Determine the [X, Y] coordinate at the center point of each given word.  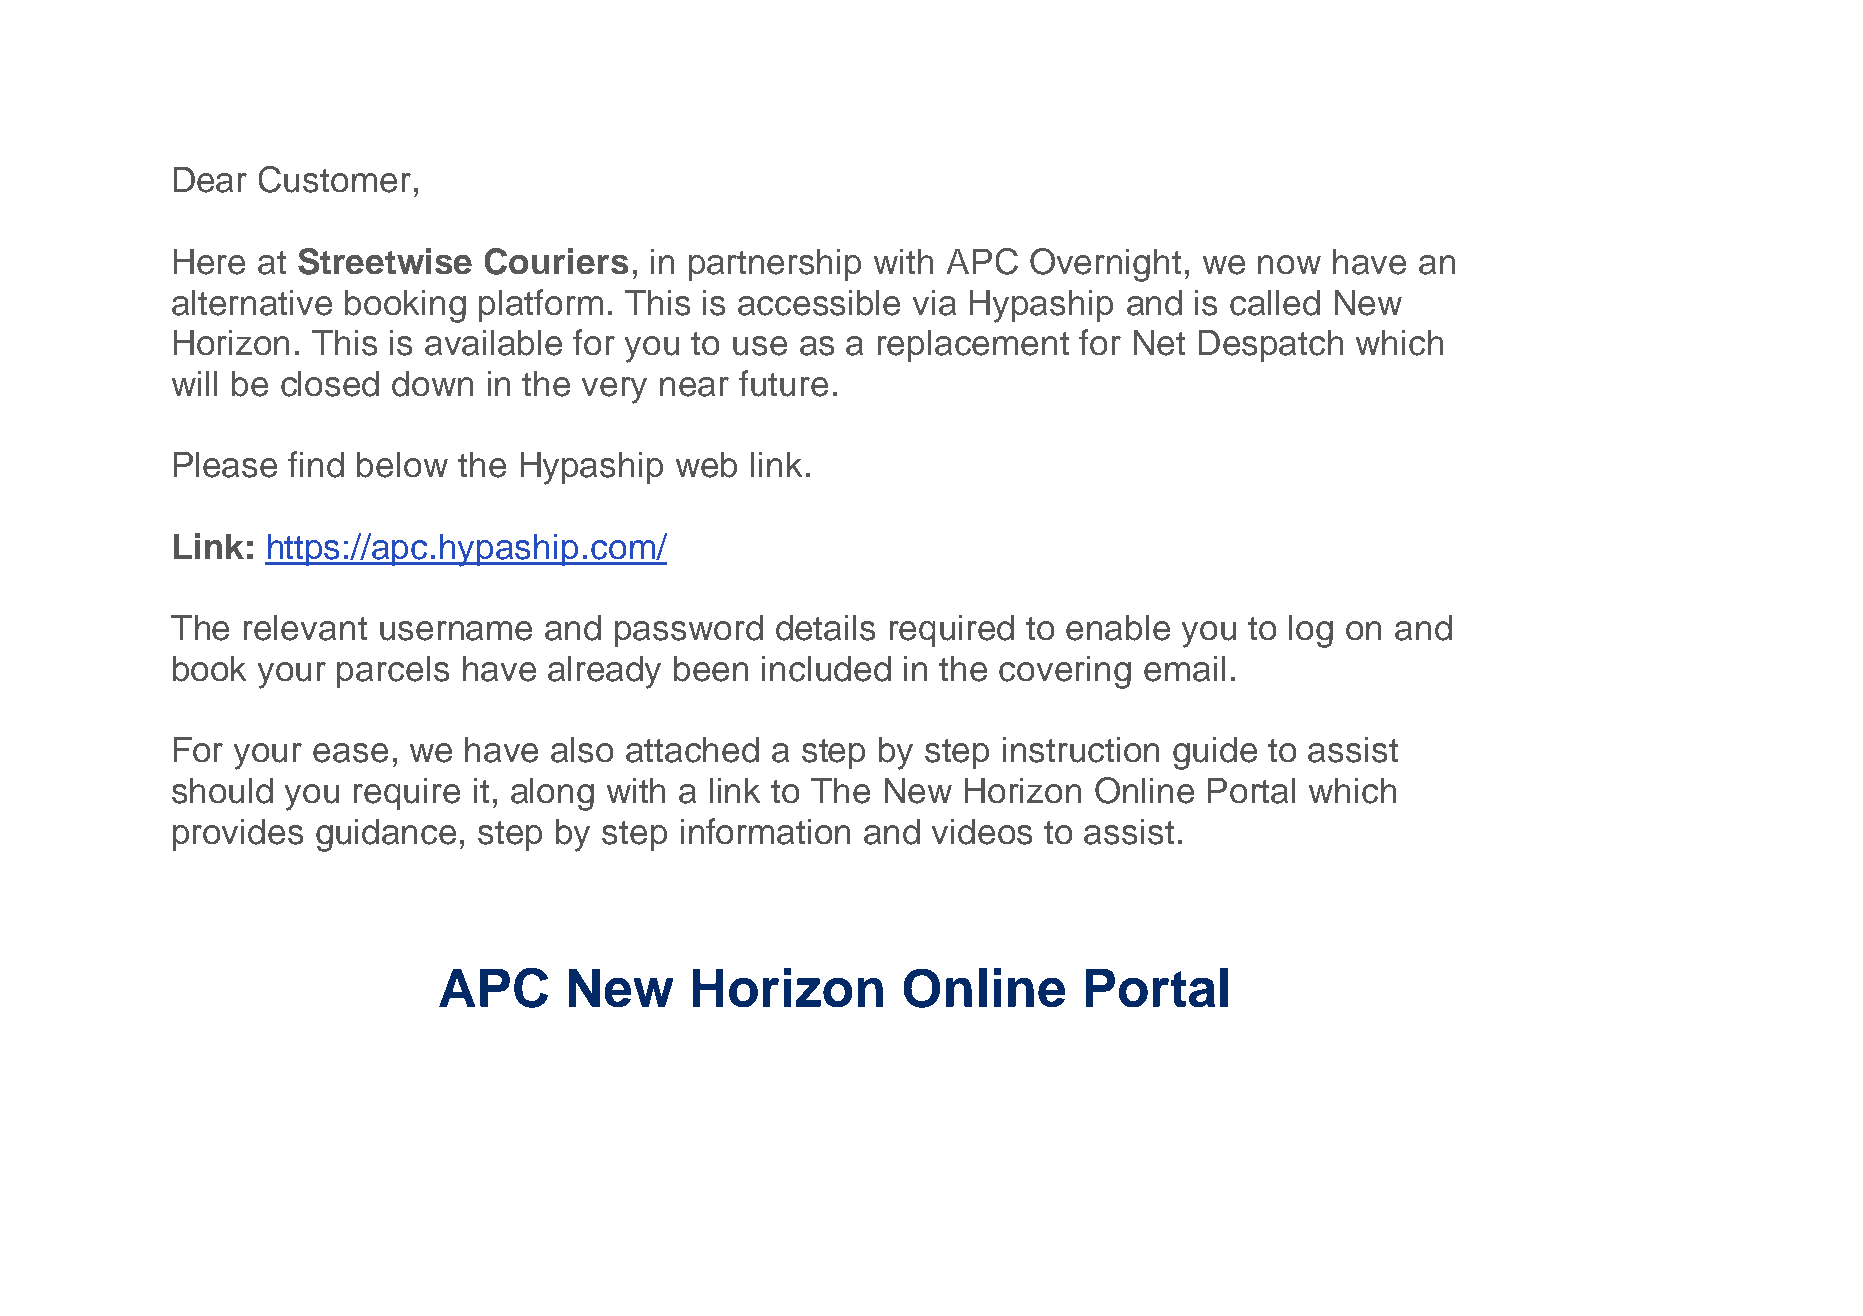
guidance [386, 835]
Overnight [1105, 265]
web [706, 465]
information [765, 831]
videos [982, 832]
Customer [335, 179]
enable [1118, 628]
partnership [775, 265]
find [316, 464]
